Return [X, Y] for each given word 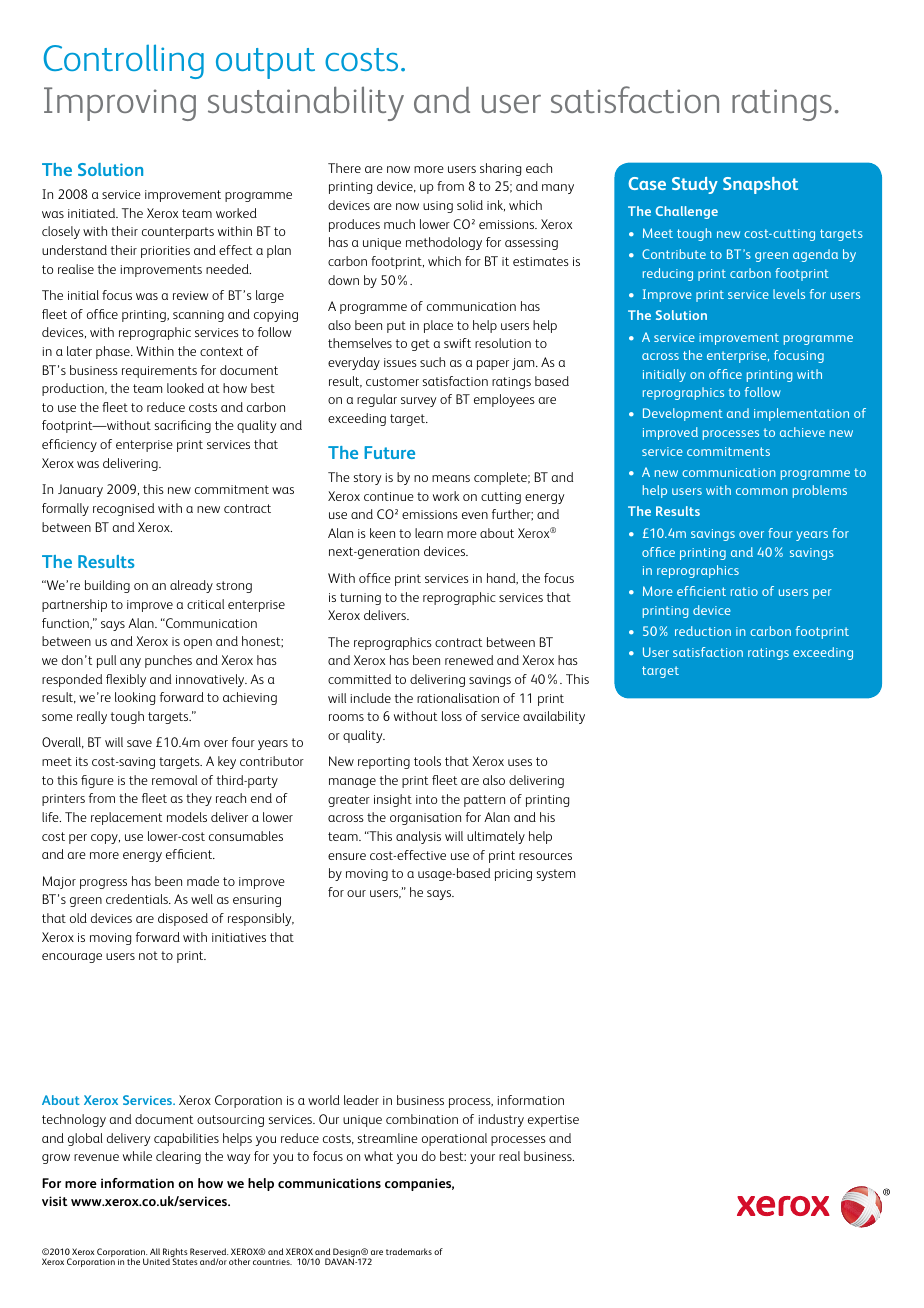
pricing [513, 875]
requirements [159, 372]
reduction [703, 631]
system [556, 875]
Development [683, 414]
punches [168, 661]
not [148, 955]
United [156, 1261]
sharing [500, 169]
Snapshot [760, 185]
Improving [120, 104]
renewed [469, 660]
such [432, 362]
